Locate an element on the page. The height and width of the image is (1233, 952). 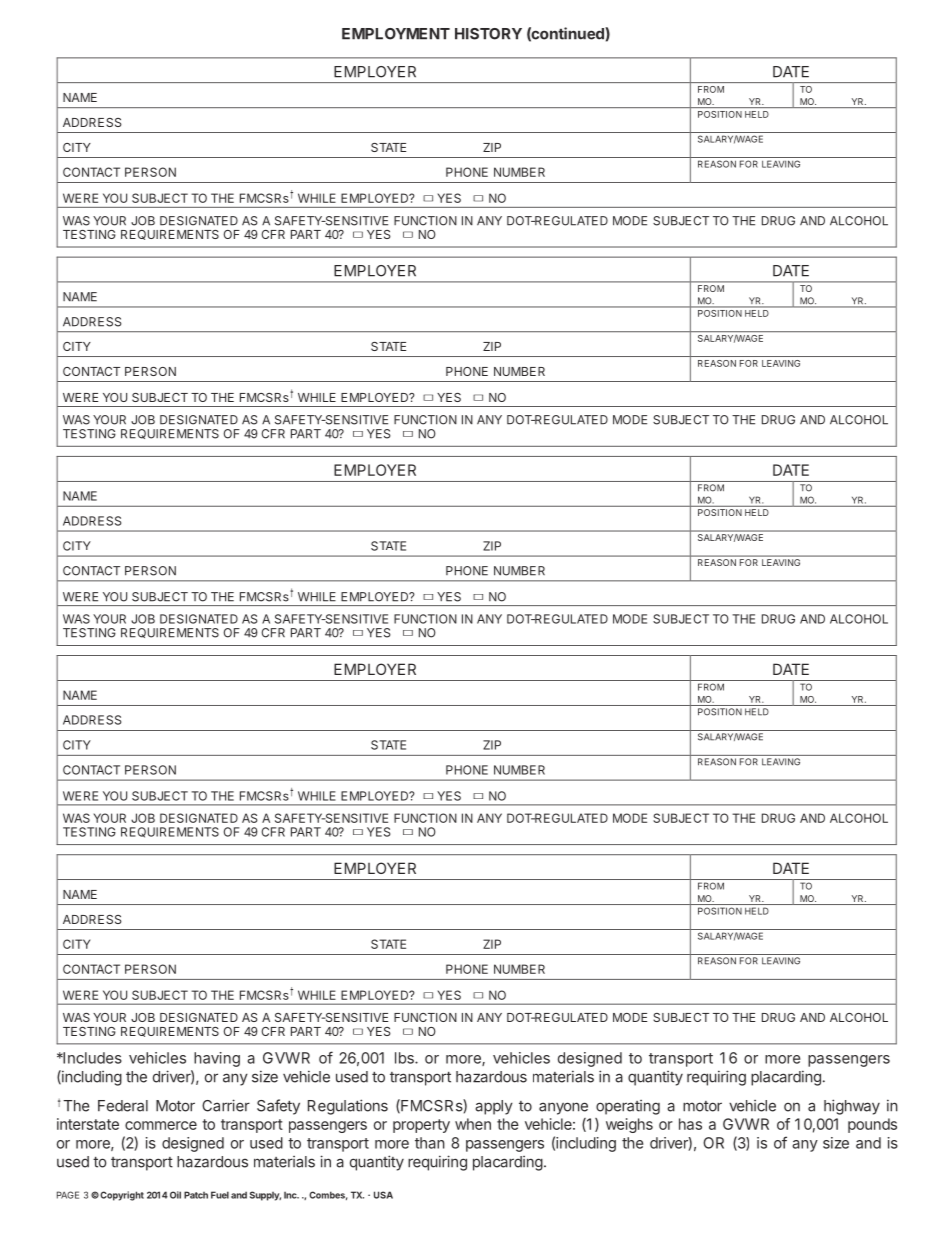
anyone is located at coordinates (563, 1108).
